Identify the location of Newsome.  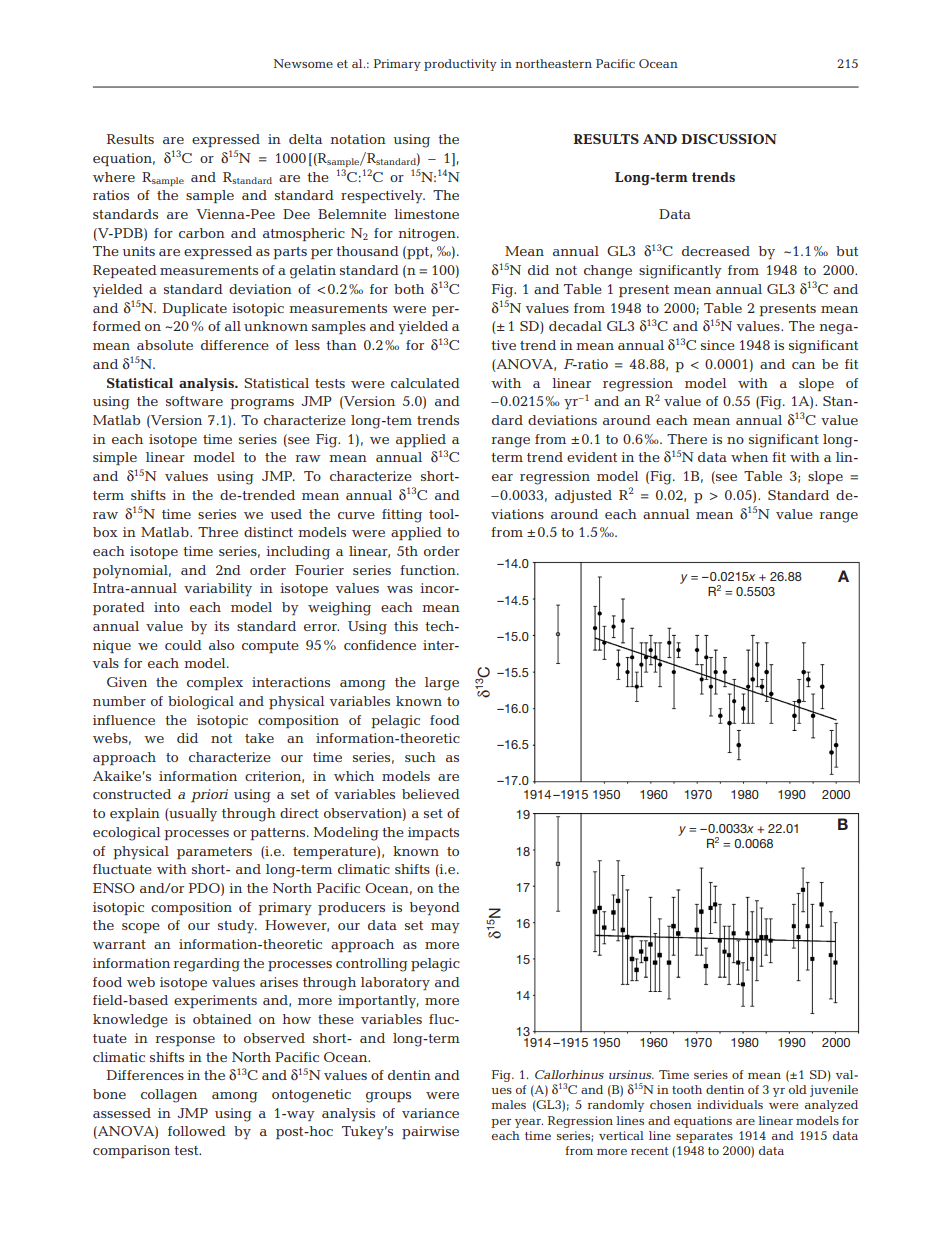
(303, 63).
